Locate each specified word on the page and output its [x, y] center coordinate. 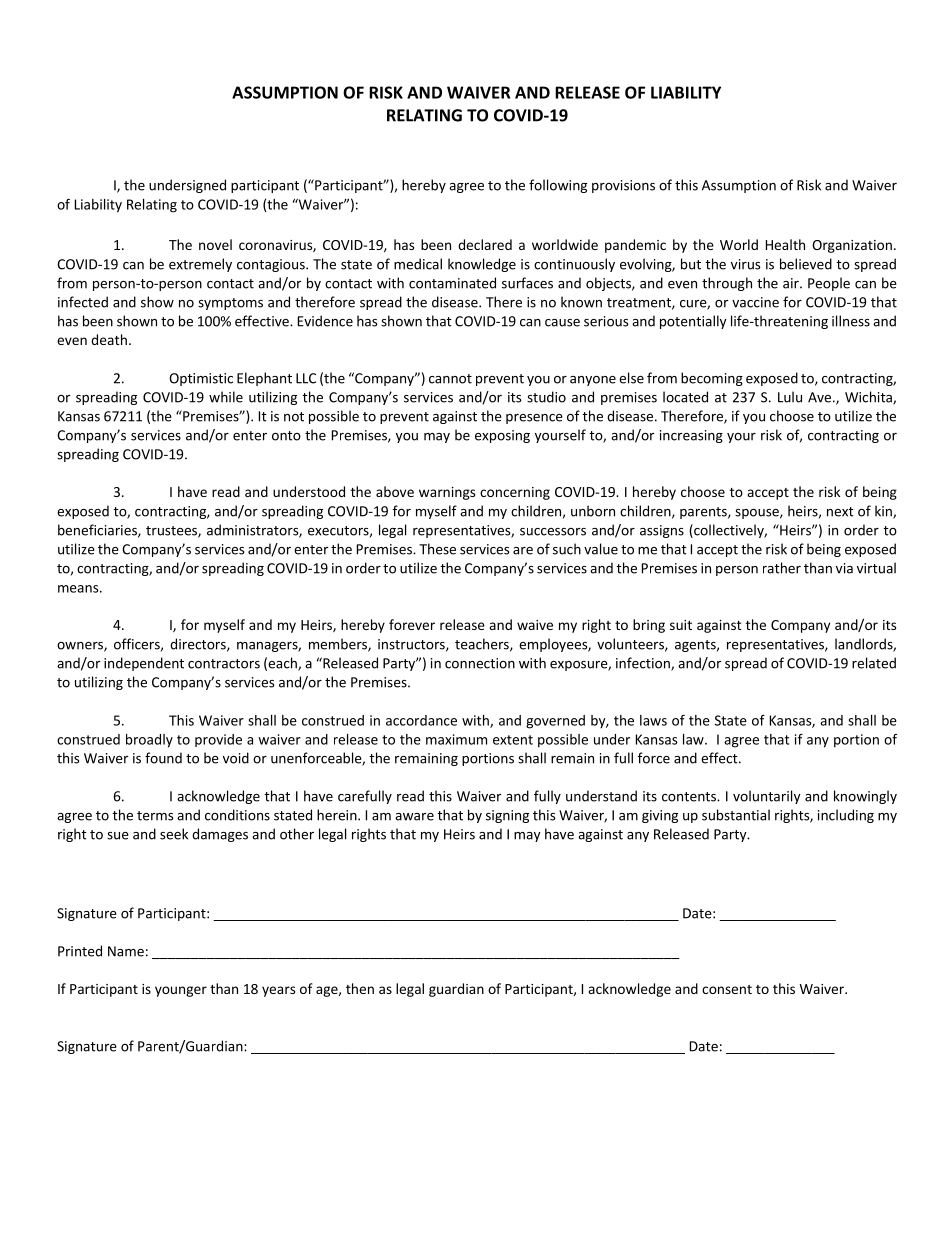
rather [782, 568]
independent [144, 664]
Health [785, 244]
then [360, 988]
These [437, 549]
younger [181, 991]
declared [485, 244]
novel [215, 244]
